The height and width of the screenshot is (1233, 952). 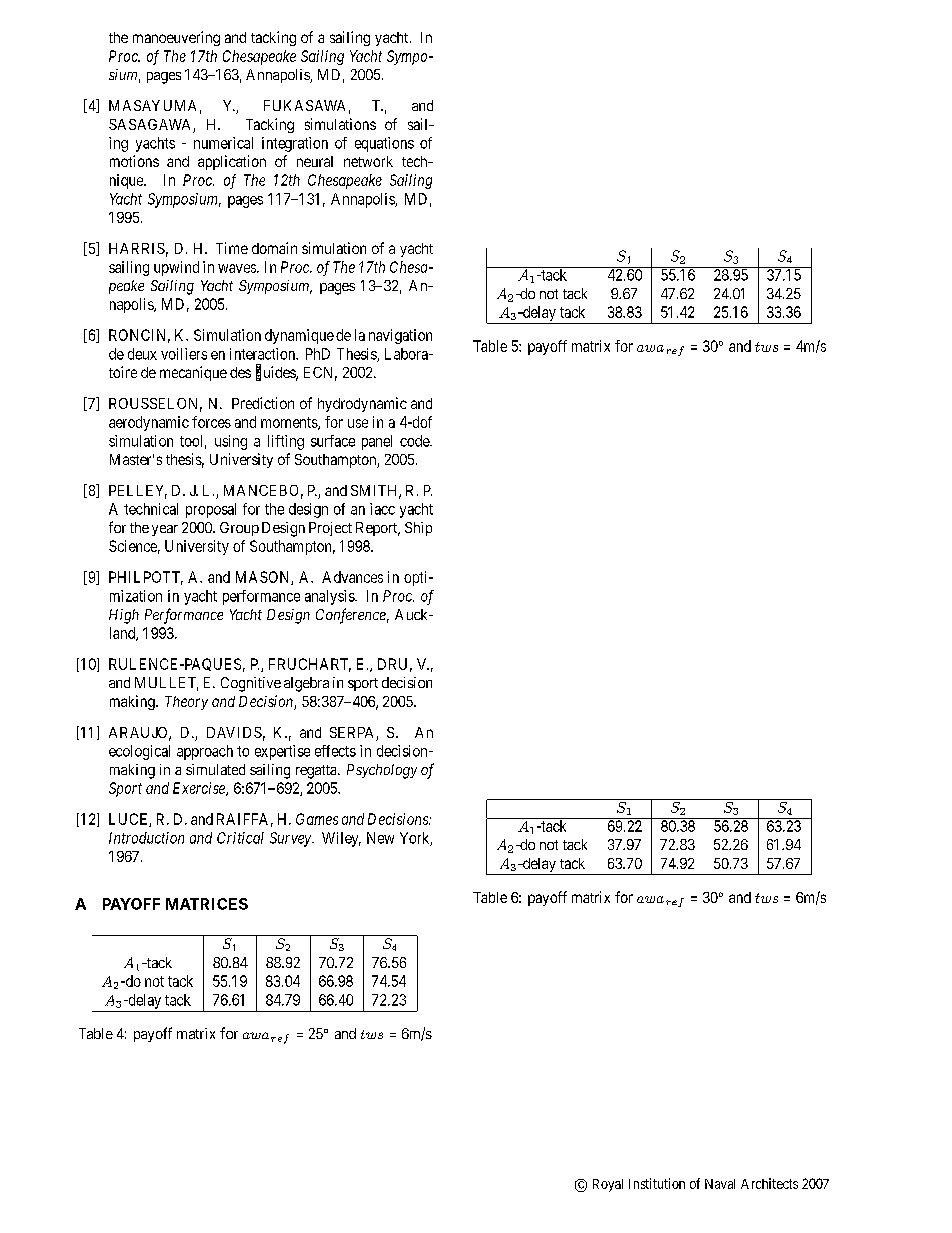 What do you see at coordinates (232, 162) in the screenshot?
I see `application` at bounding box center [232, 162].
